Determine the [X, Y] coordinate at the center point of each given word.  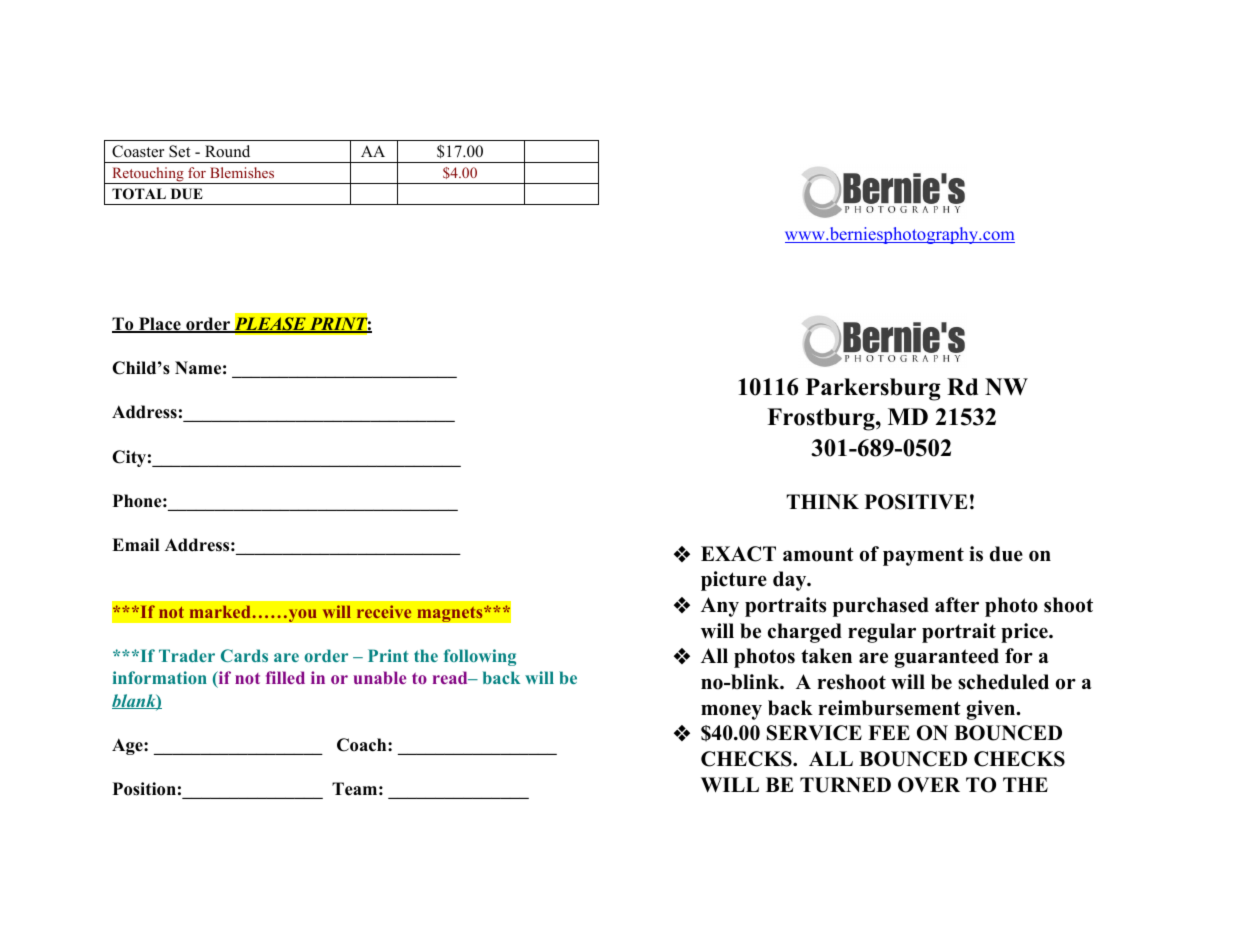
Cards [244, 655]
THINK [822, 501]
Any [720, 607]
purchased [881, 607]
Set [179, 151]
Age [128, 746]
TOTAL [139, 194]
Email [135, 544]
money [731, 712]
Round [227, 151]
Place [160, 325]
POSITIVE [916, 502]
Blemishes [242, 172]
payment [923, 556]
